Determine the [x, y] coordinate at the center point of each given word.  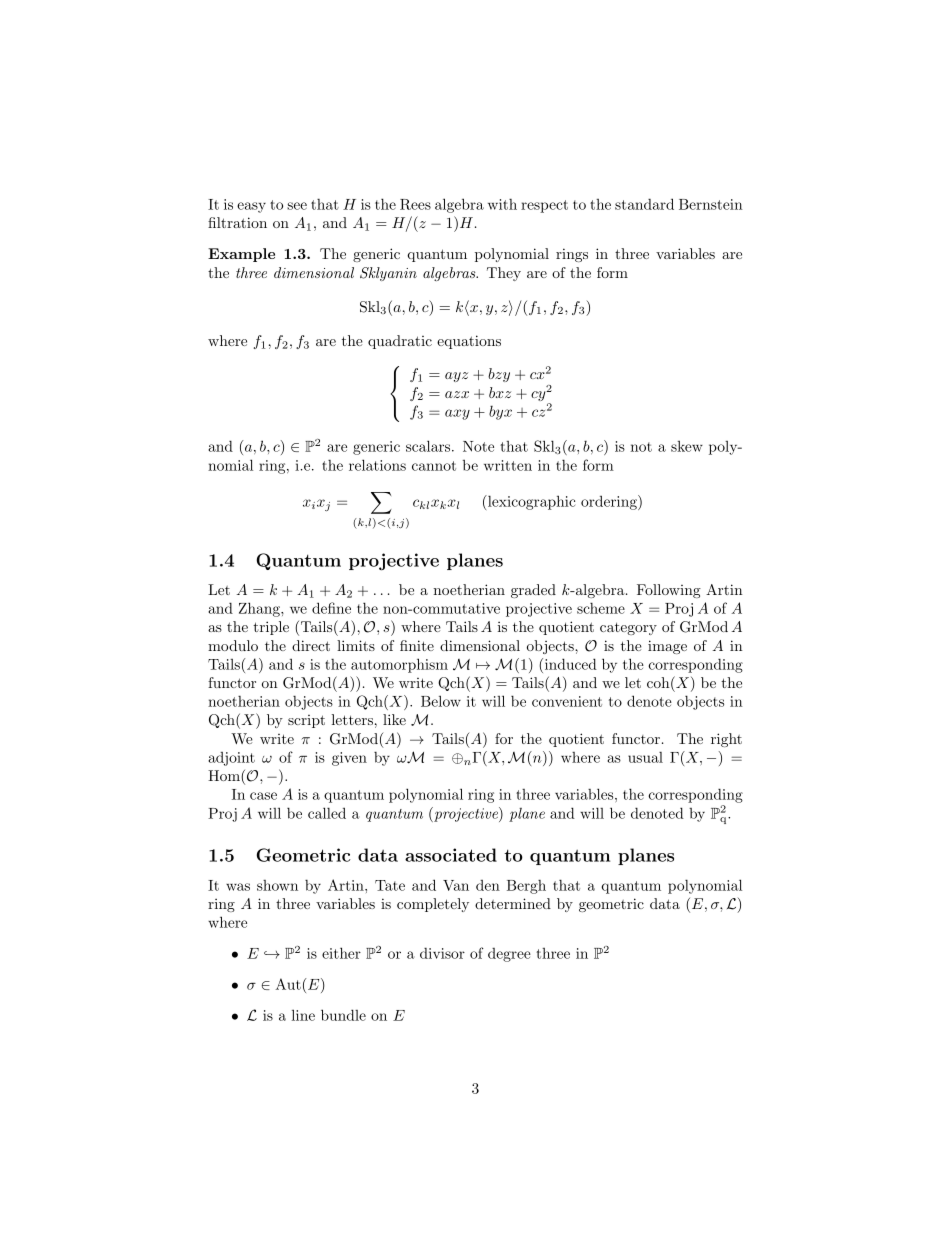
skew [687, 446]
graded [533, 591]
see [297, 206]
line [303, 1015]
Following [669, 591]
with [502, 204]
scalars [429, 446]
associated [451, 855]
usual [645, 757]
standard [644, 204]
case [263, 796]
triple [271, 628]
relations [377, 465]
